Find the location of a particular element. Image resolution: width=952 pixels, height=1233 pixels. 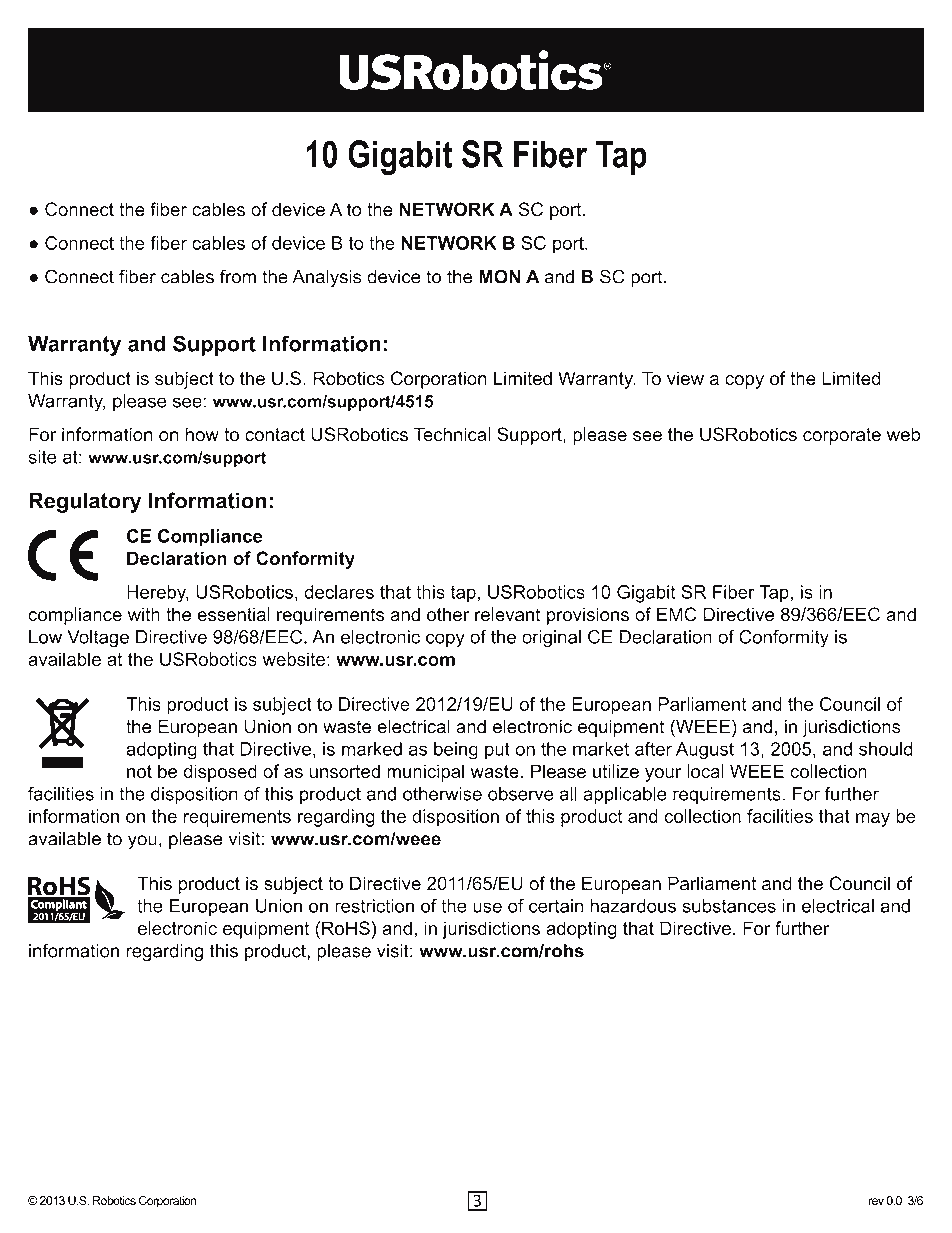

not is located at coordinates (139, 771).
